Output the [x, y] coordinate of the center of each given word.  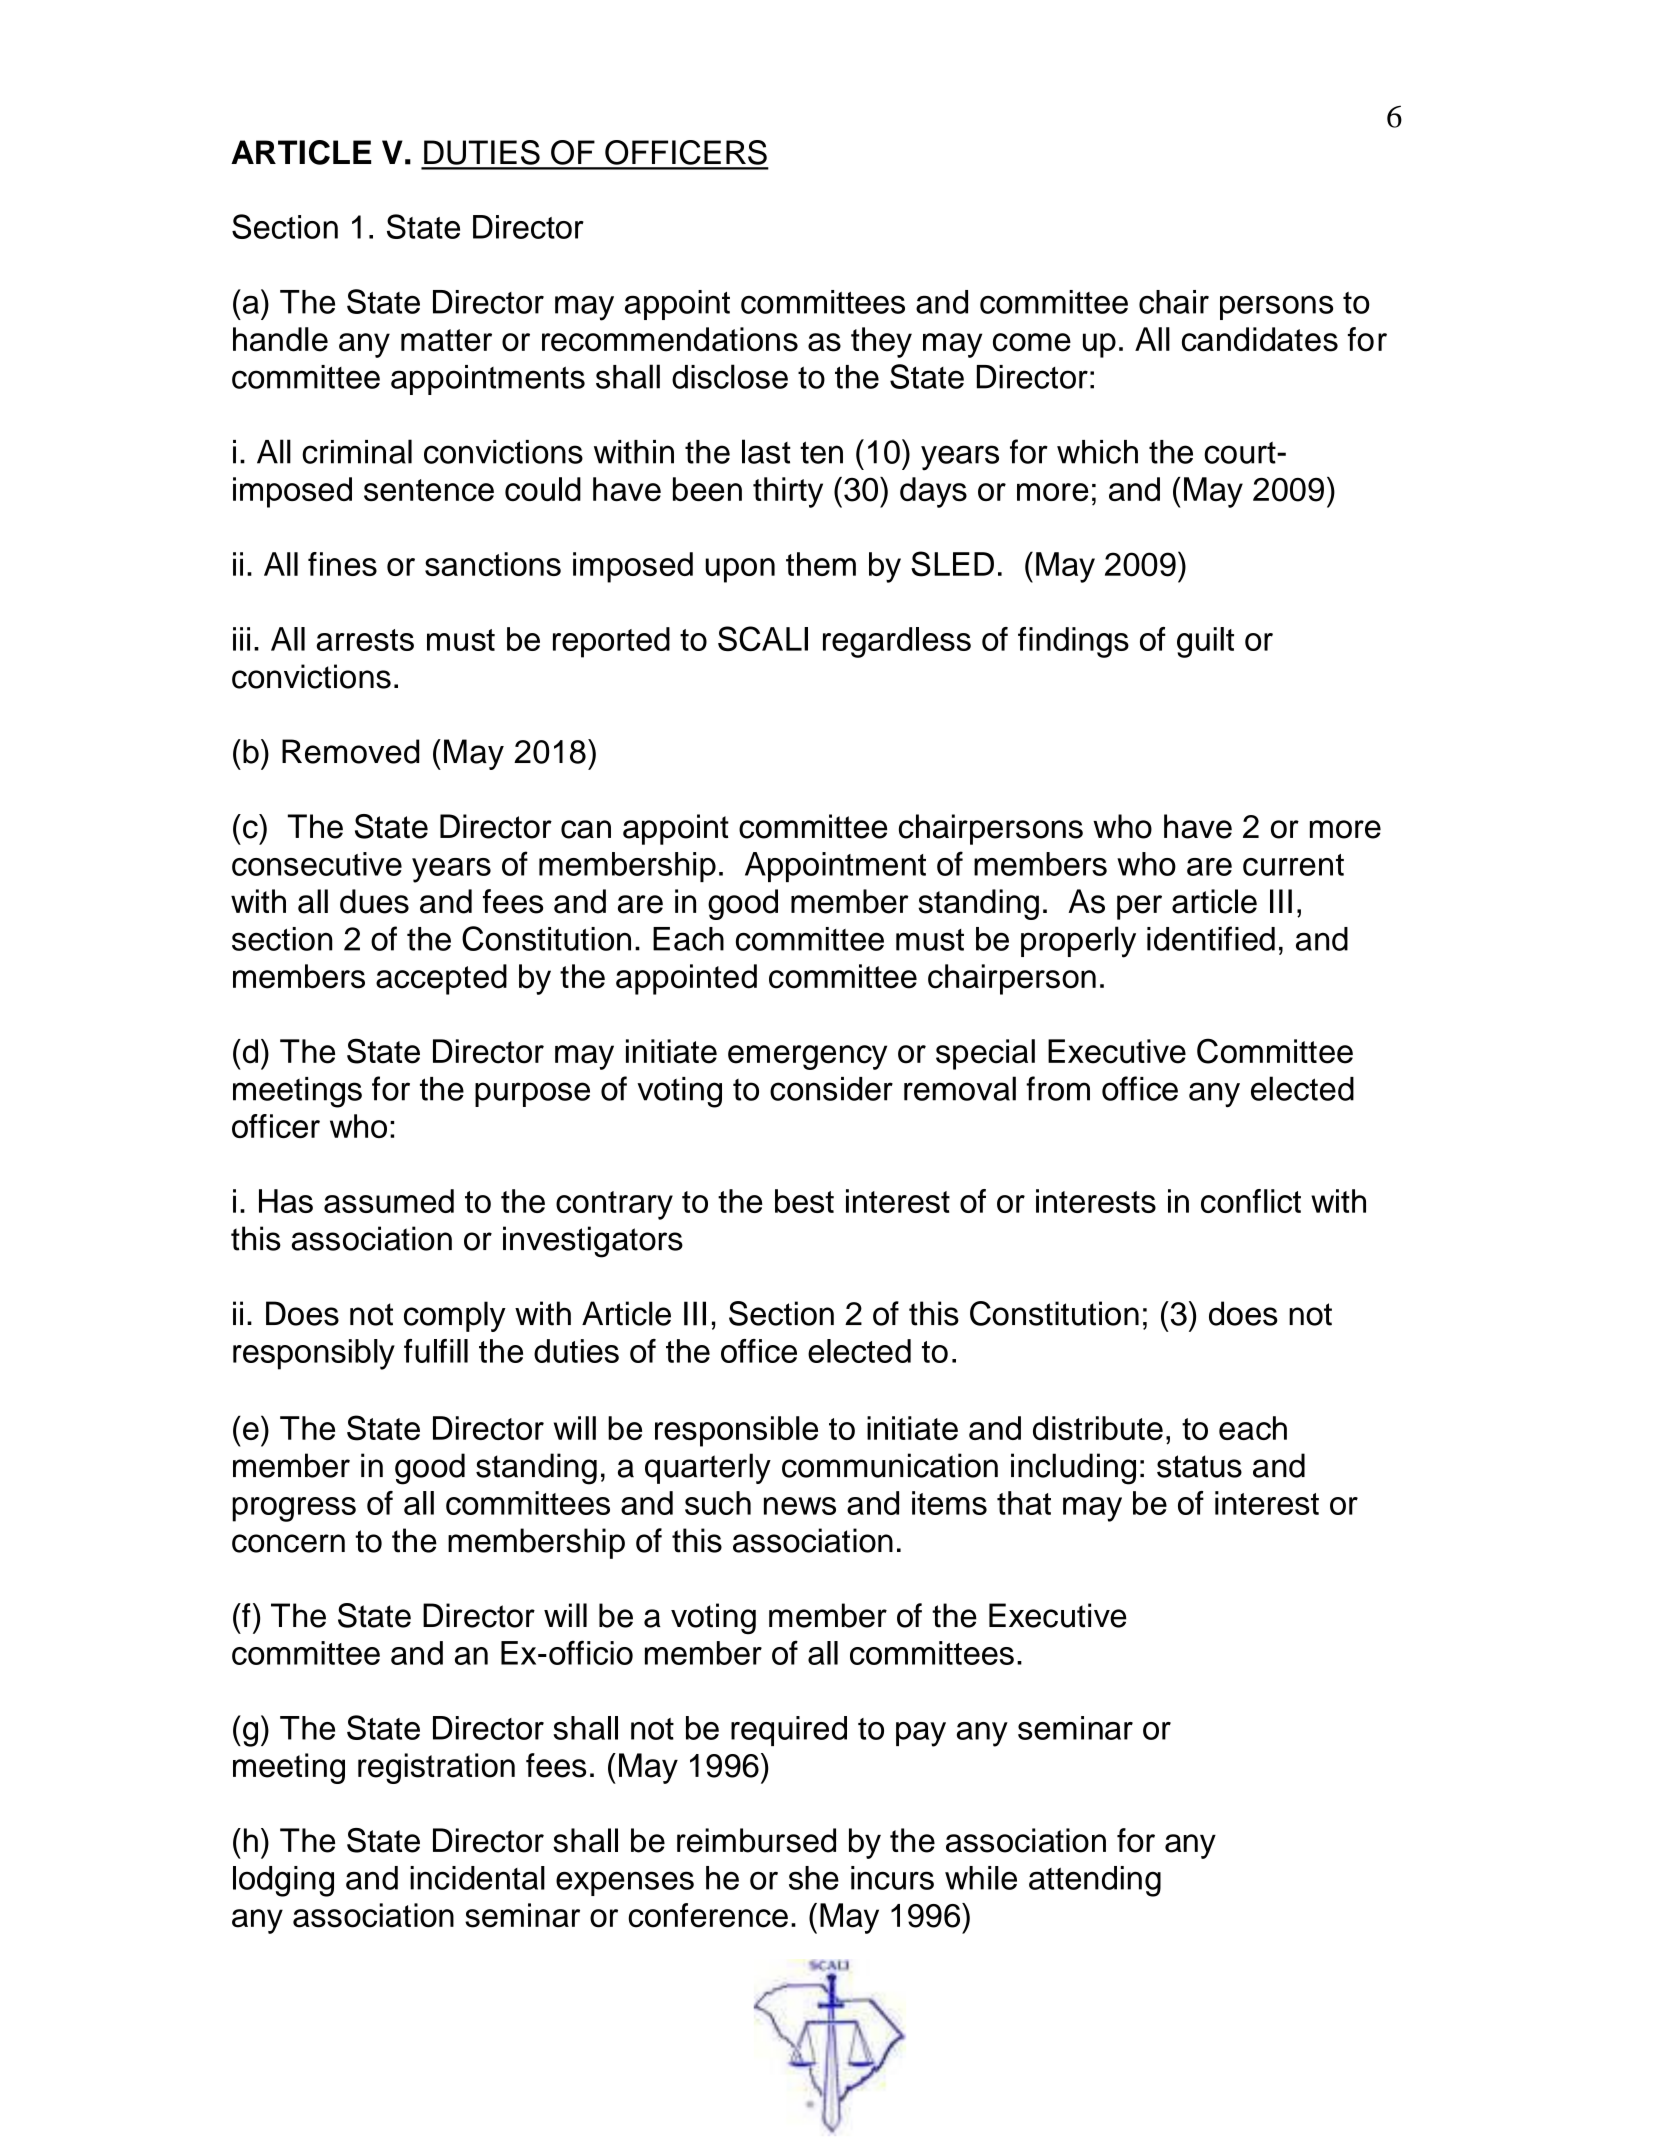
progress [294, 1509]
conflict [1251, 1201]
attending [1095, 1881]
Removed [350, 751]
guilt [1205, 642]
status [1199, 1466]
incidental [477, 1878]
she [814, 1878]
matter [446, 340]
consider [831, 1089]
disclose [730, 376]
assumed [389, 1201]
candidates [1260, 339]
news [800, 1506]
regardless [897, 642]
